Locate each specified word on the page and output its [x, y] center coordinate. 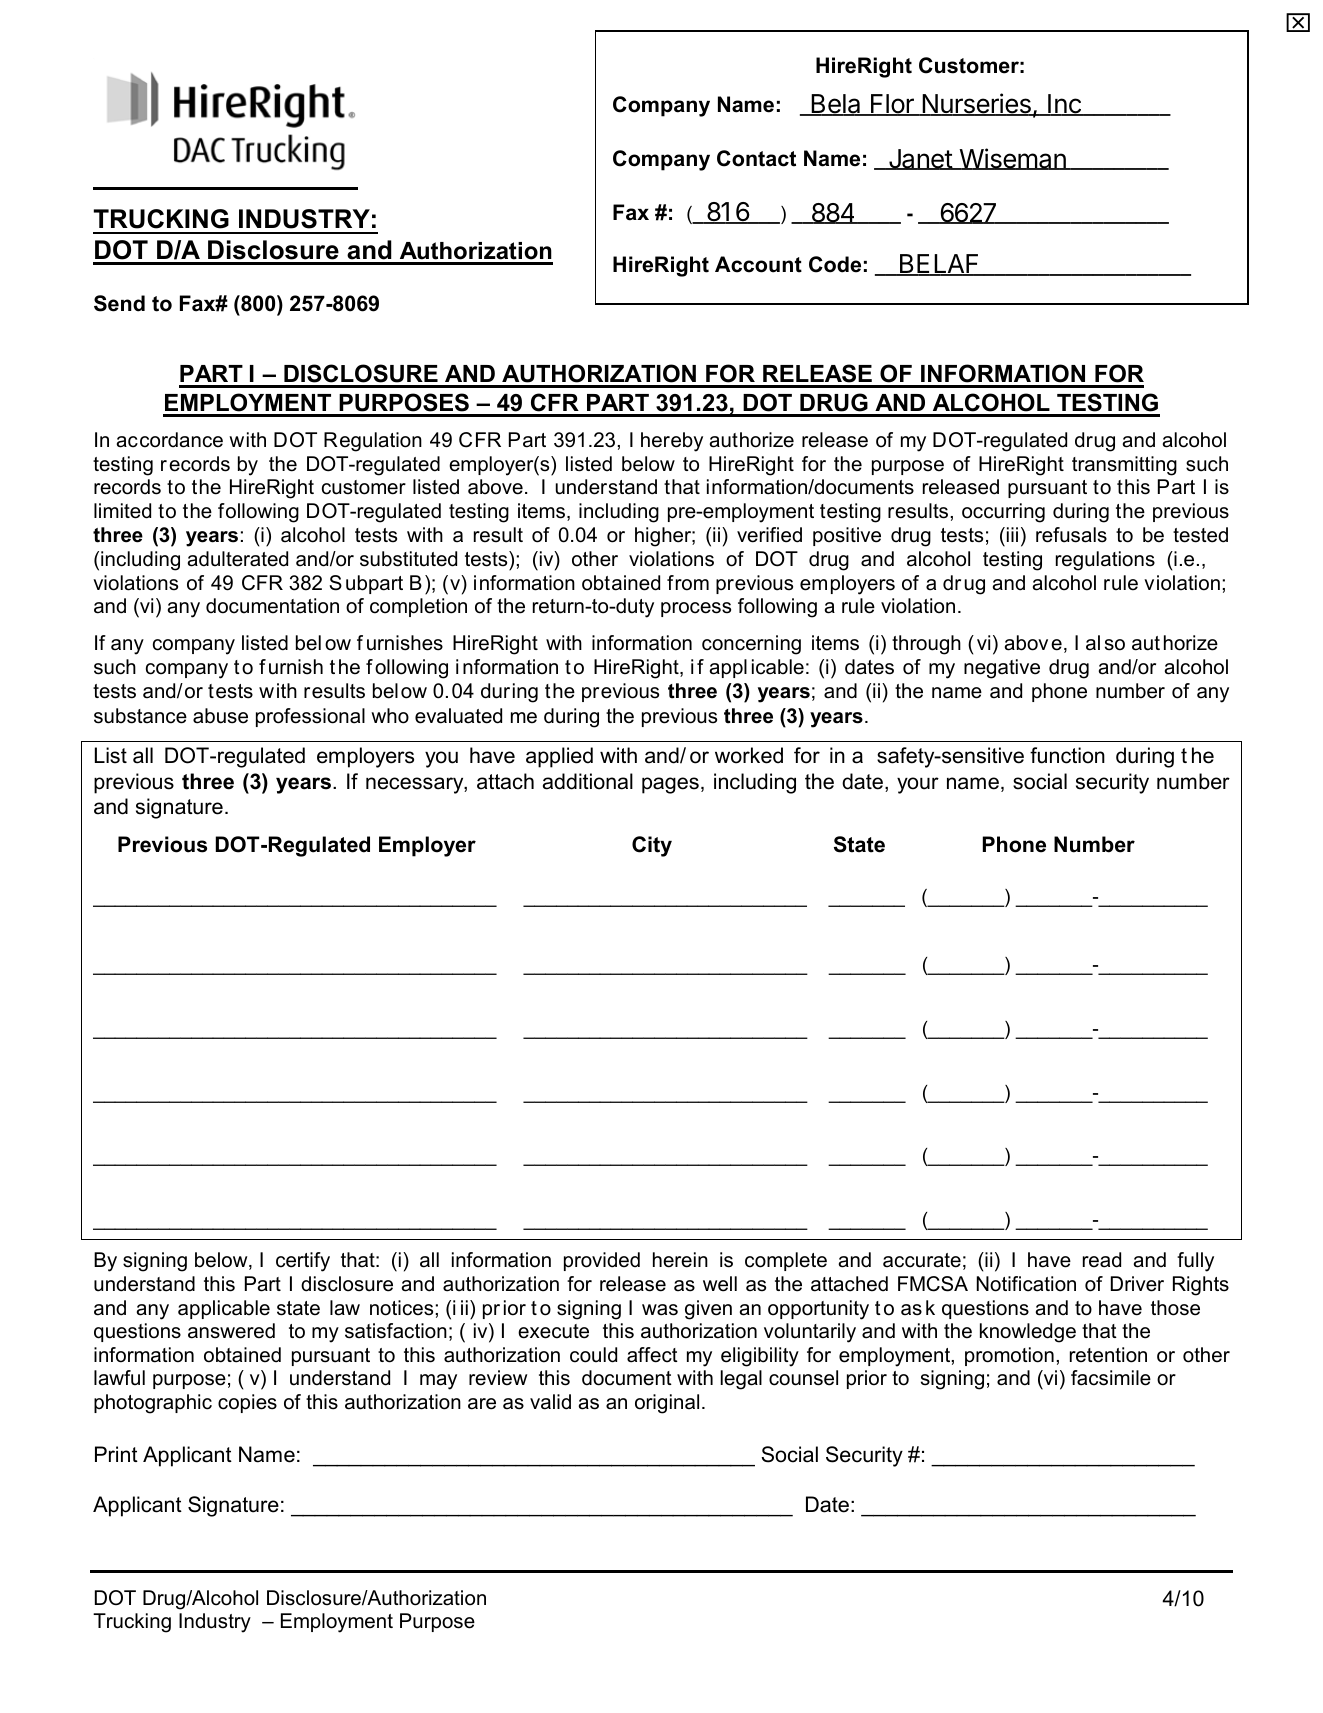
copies [247, 1403]
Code [835, 264]
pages [670, 785]
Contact [756, 158]
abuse [220, 716]
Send [119, 303]
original [667, 1404]
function [1067, 755]
